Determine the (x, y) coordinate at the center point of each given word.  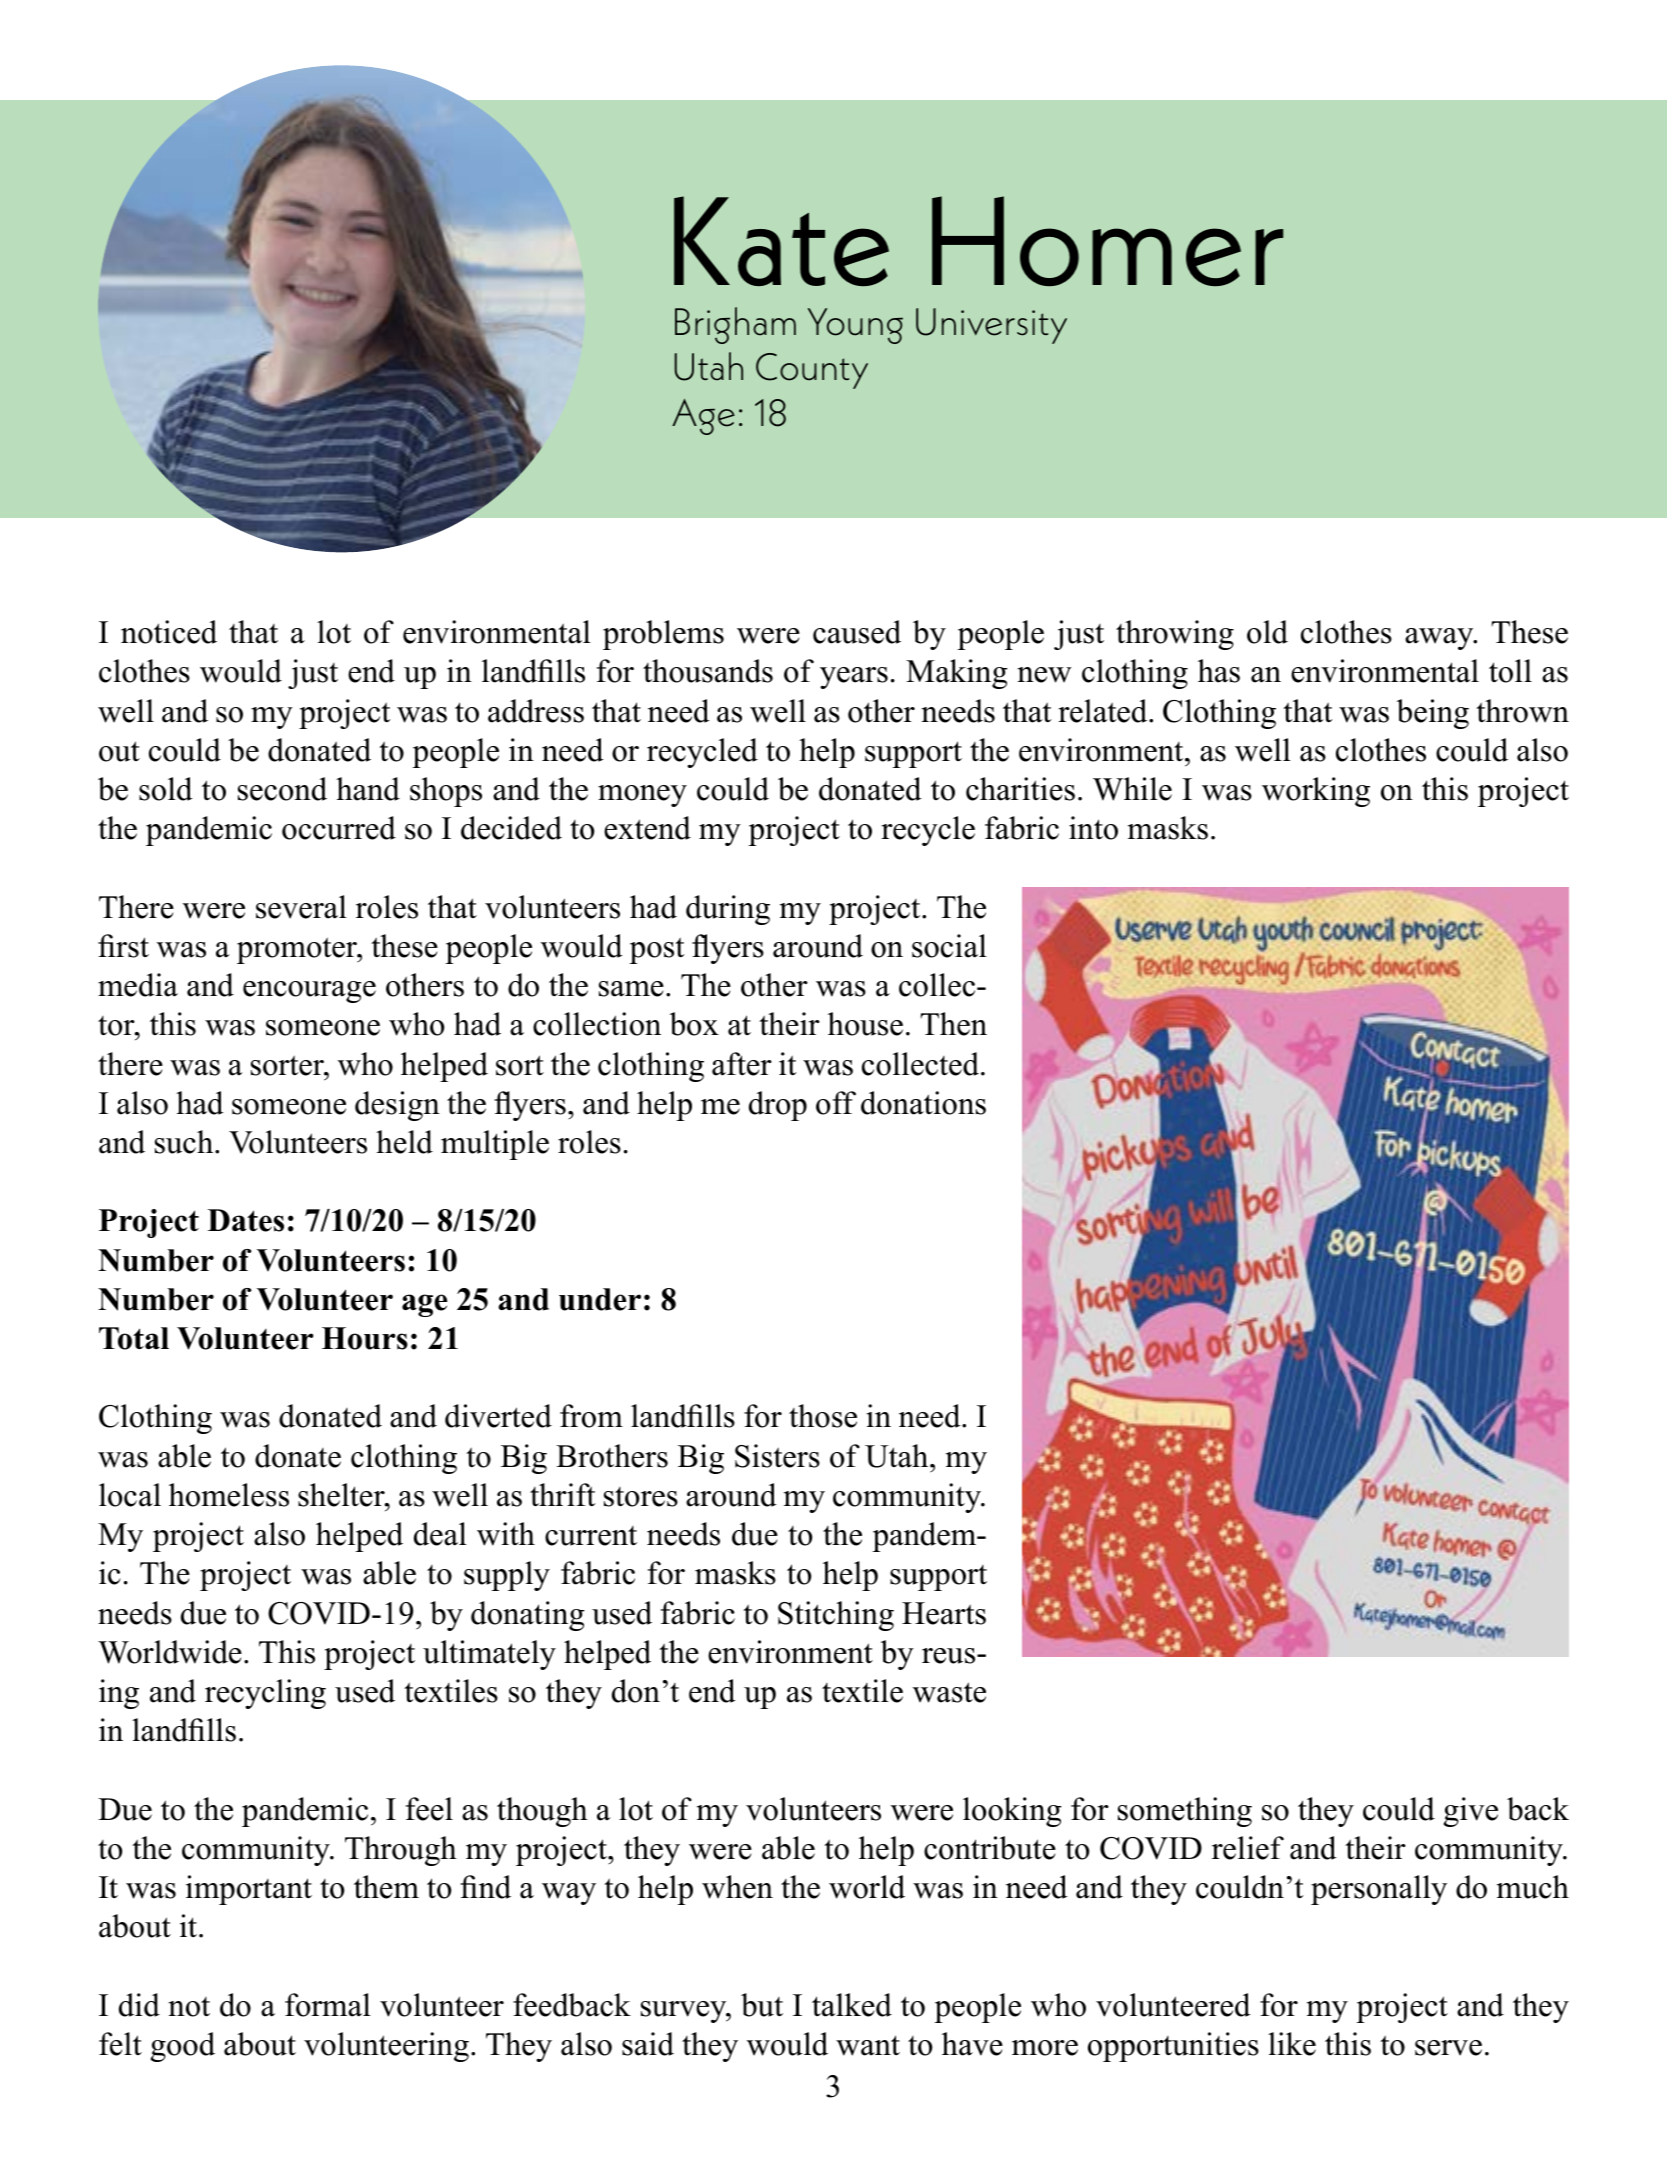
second (282, 789)
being (1433, 714)
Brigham (735, 325)
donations (923, 1103)
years (854, 678)
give (1471, 1812)
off (836, 1103)
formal (328, 2005)
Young (855, 326)
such (185, 1142)
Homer (1107, 241)
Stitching (836, 1616)
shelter (342, 1495)
